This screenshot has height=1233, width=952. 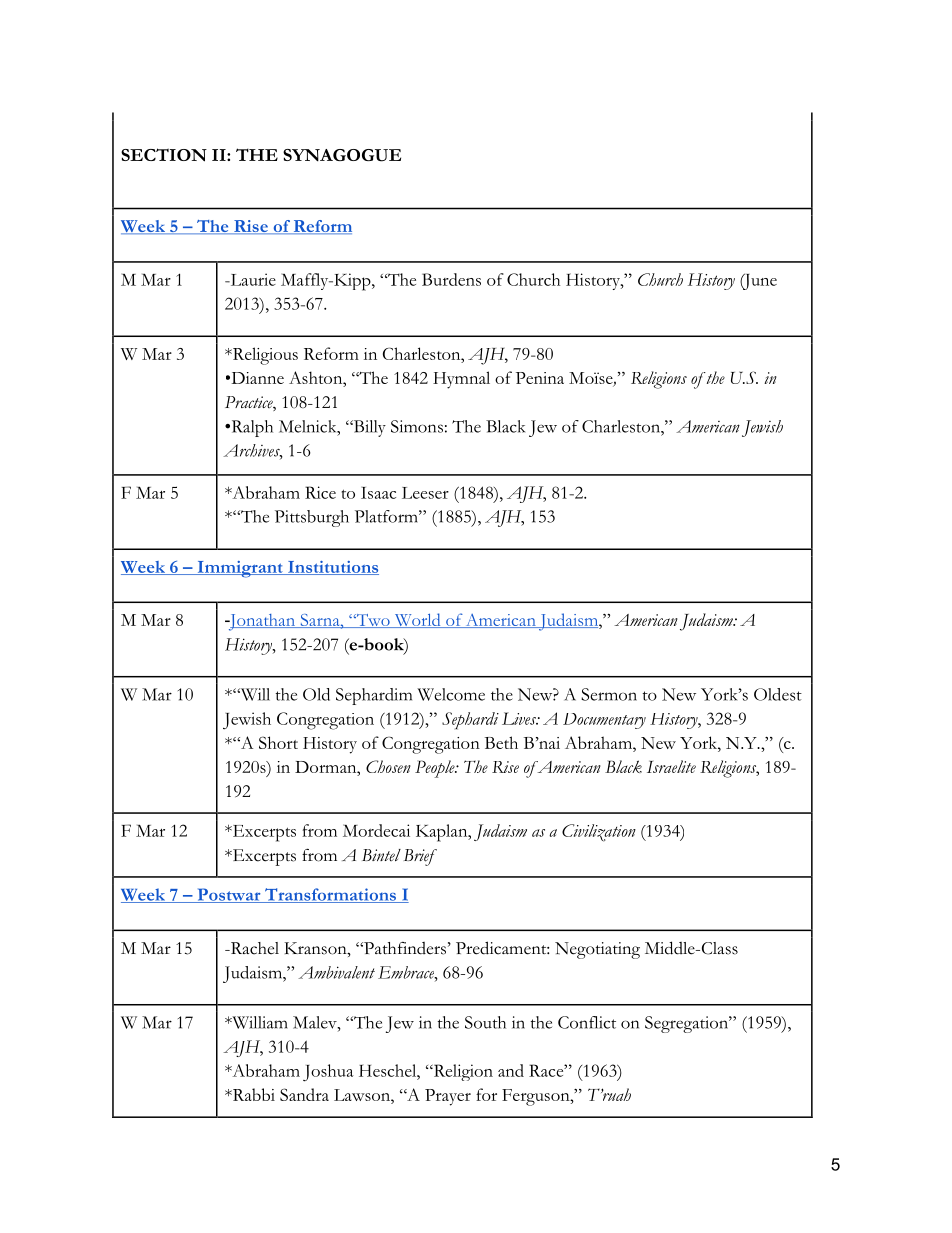 I want to click on Prayer, so click(x=448, y=1097).
